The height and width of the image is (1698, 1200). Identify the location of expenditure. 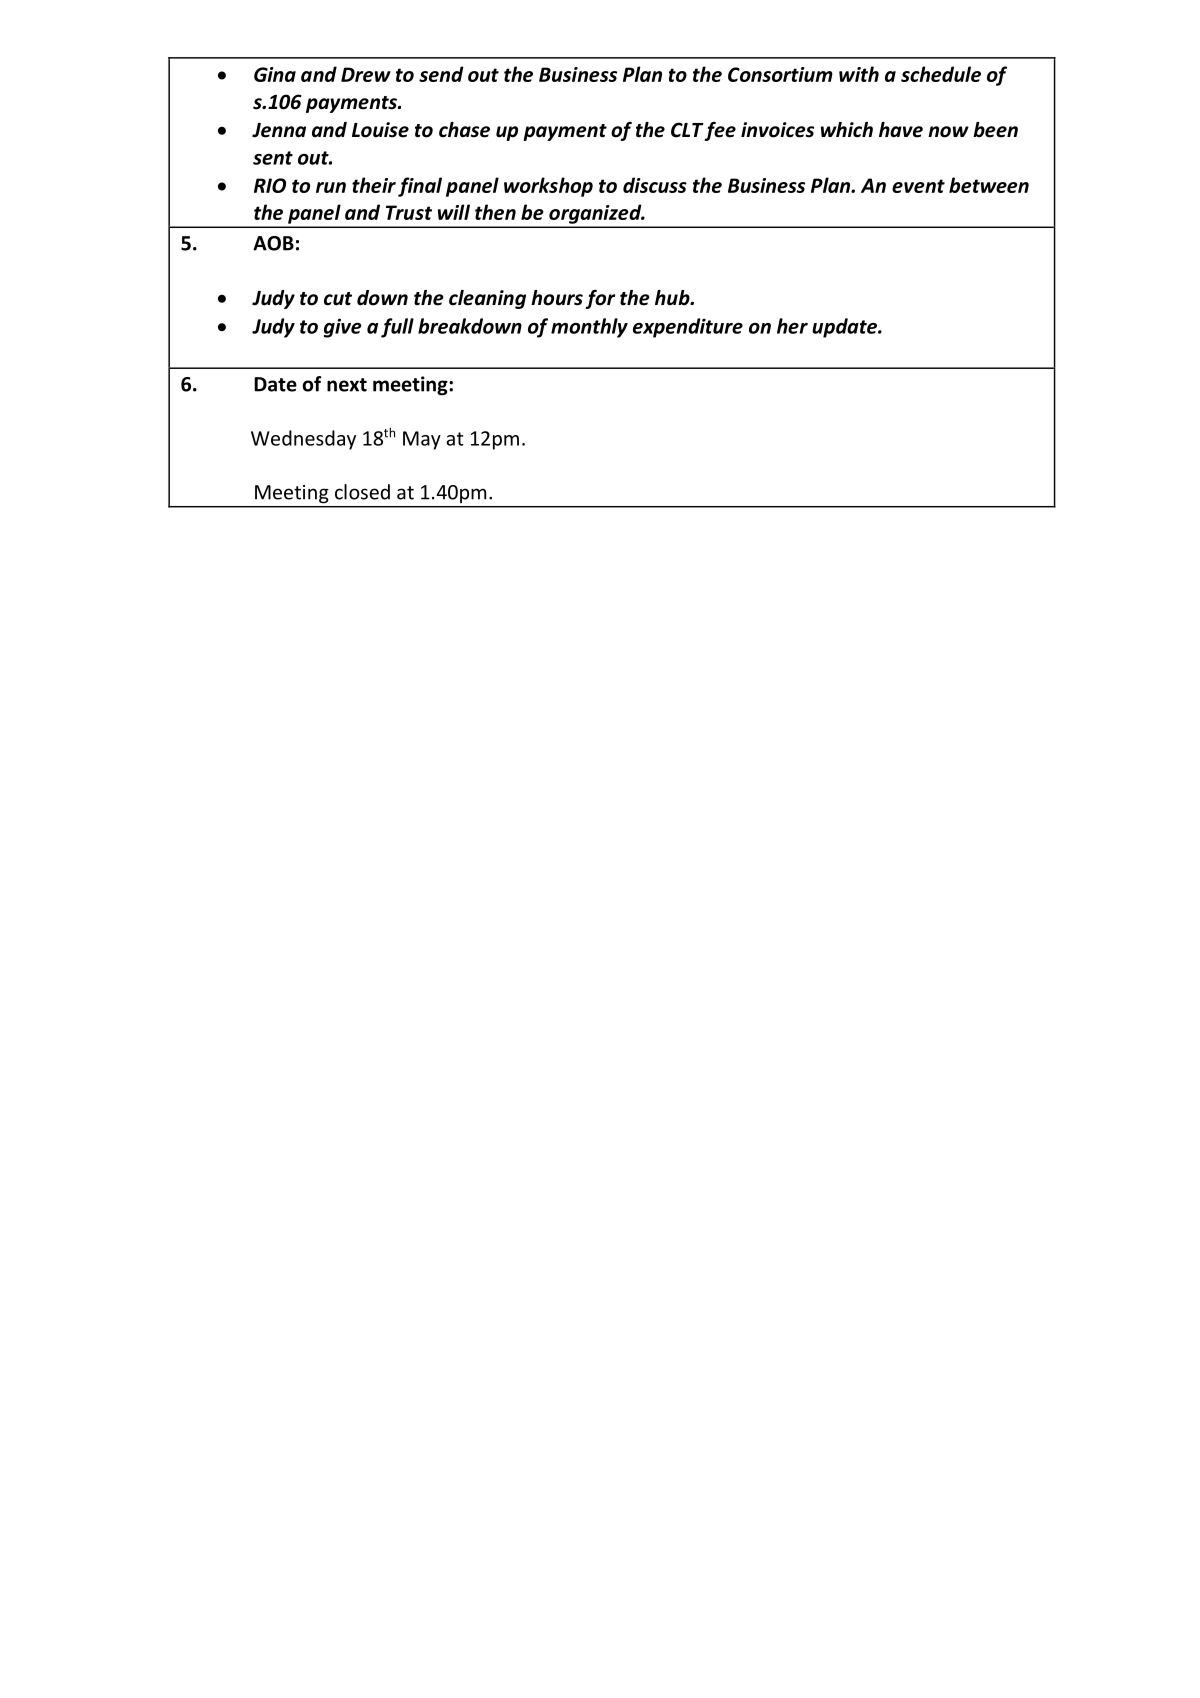
(688, 328).
